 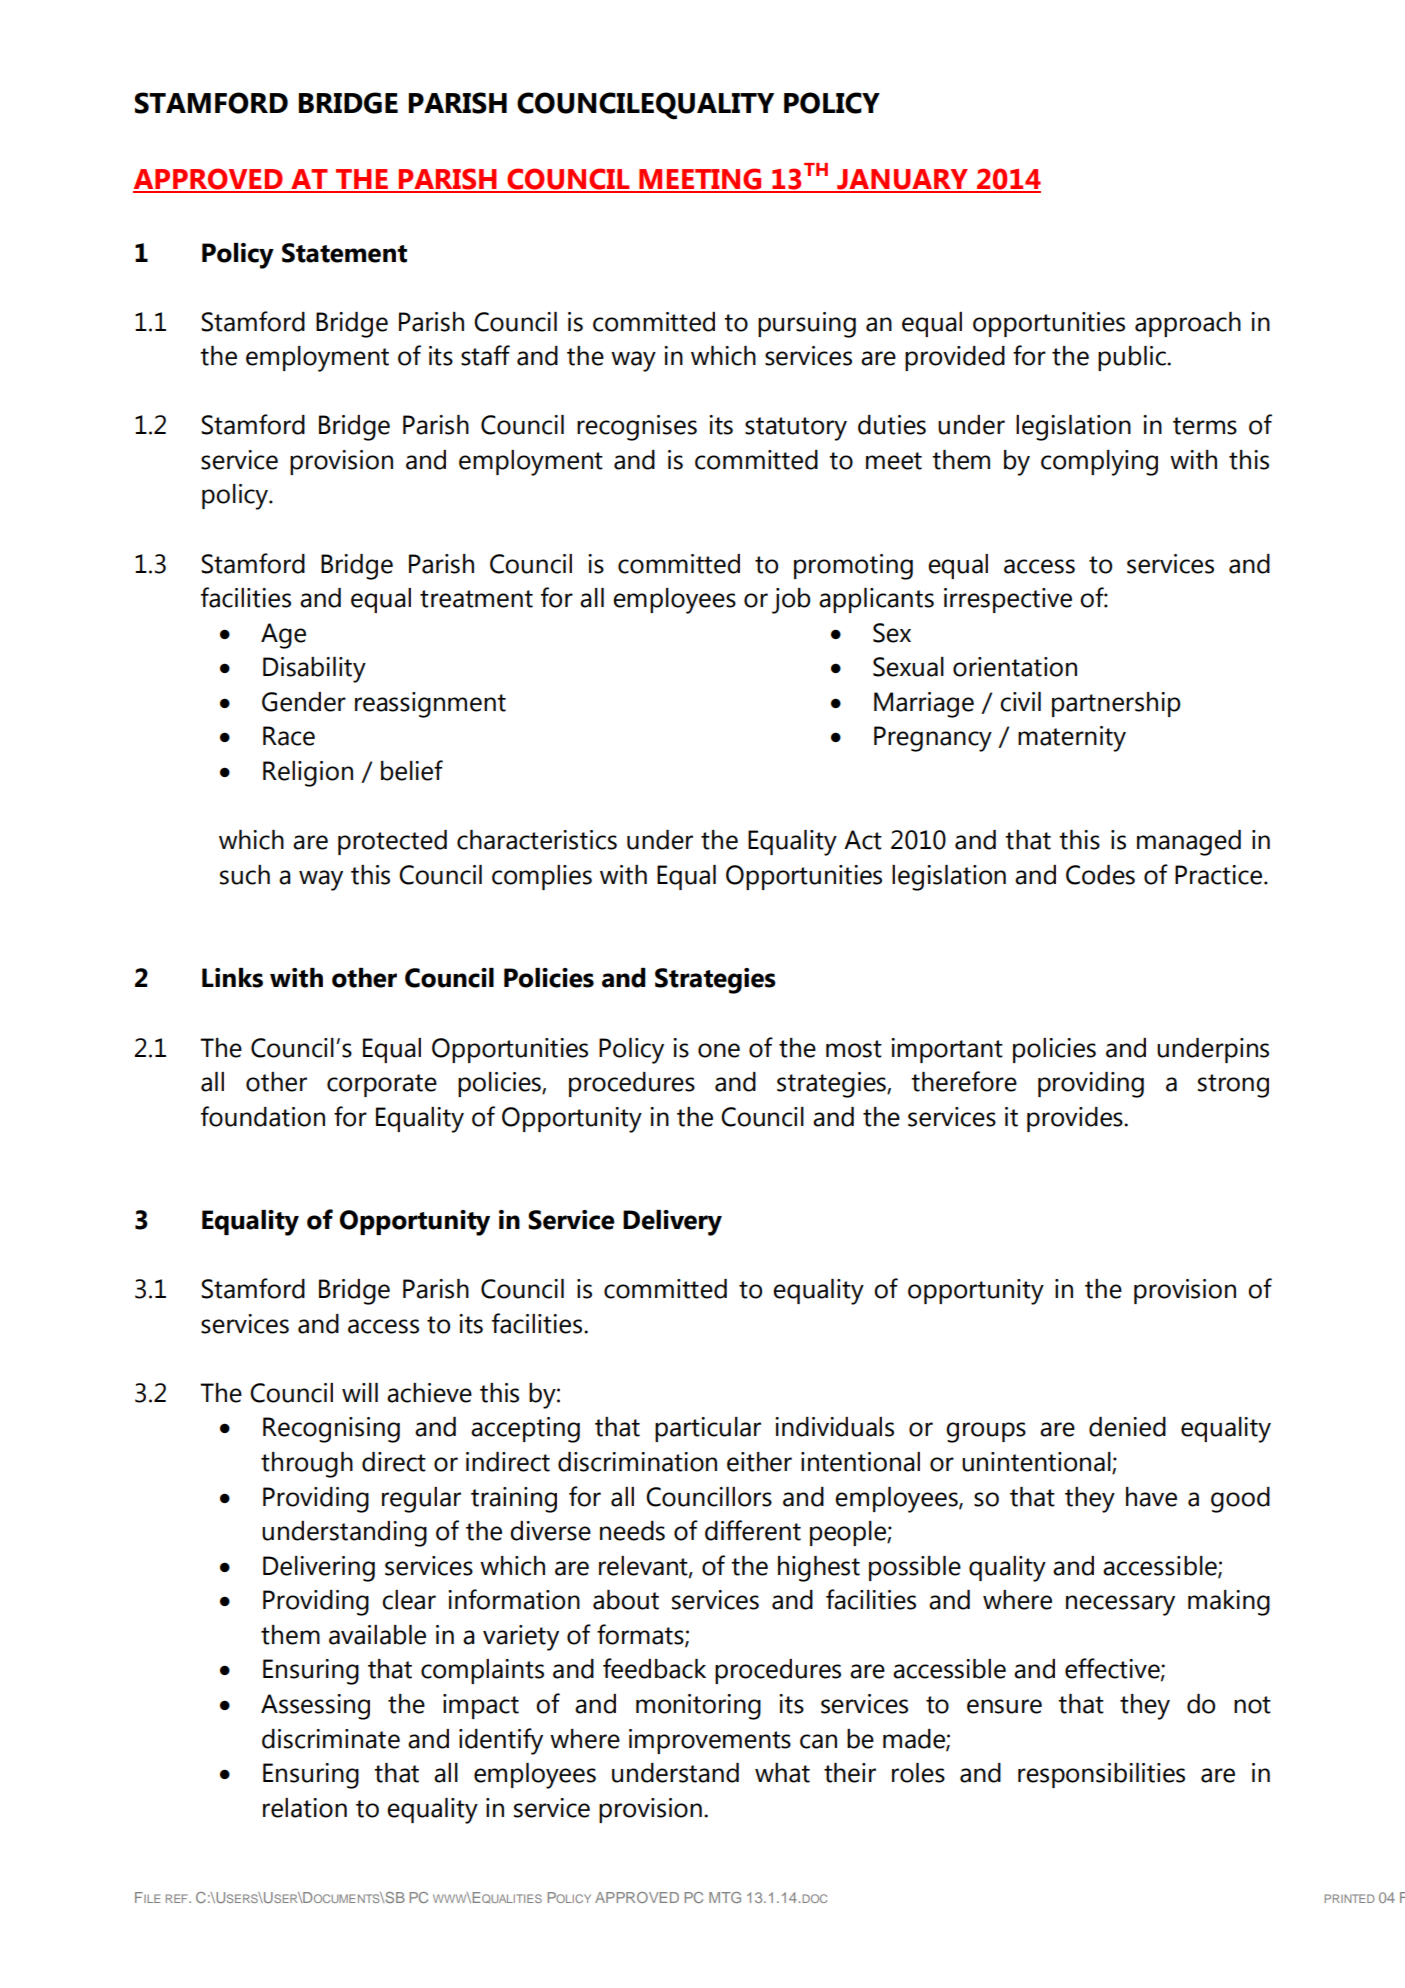 I want to click on relation, so click(x=305, y=1808).
